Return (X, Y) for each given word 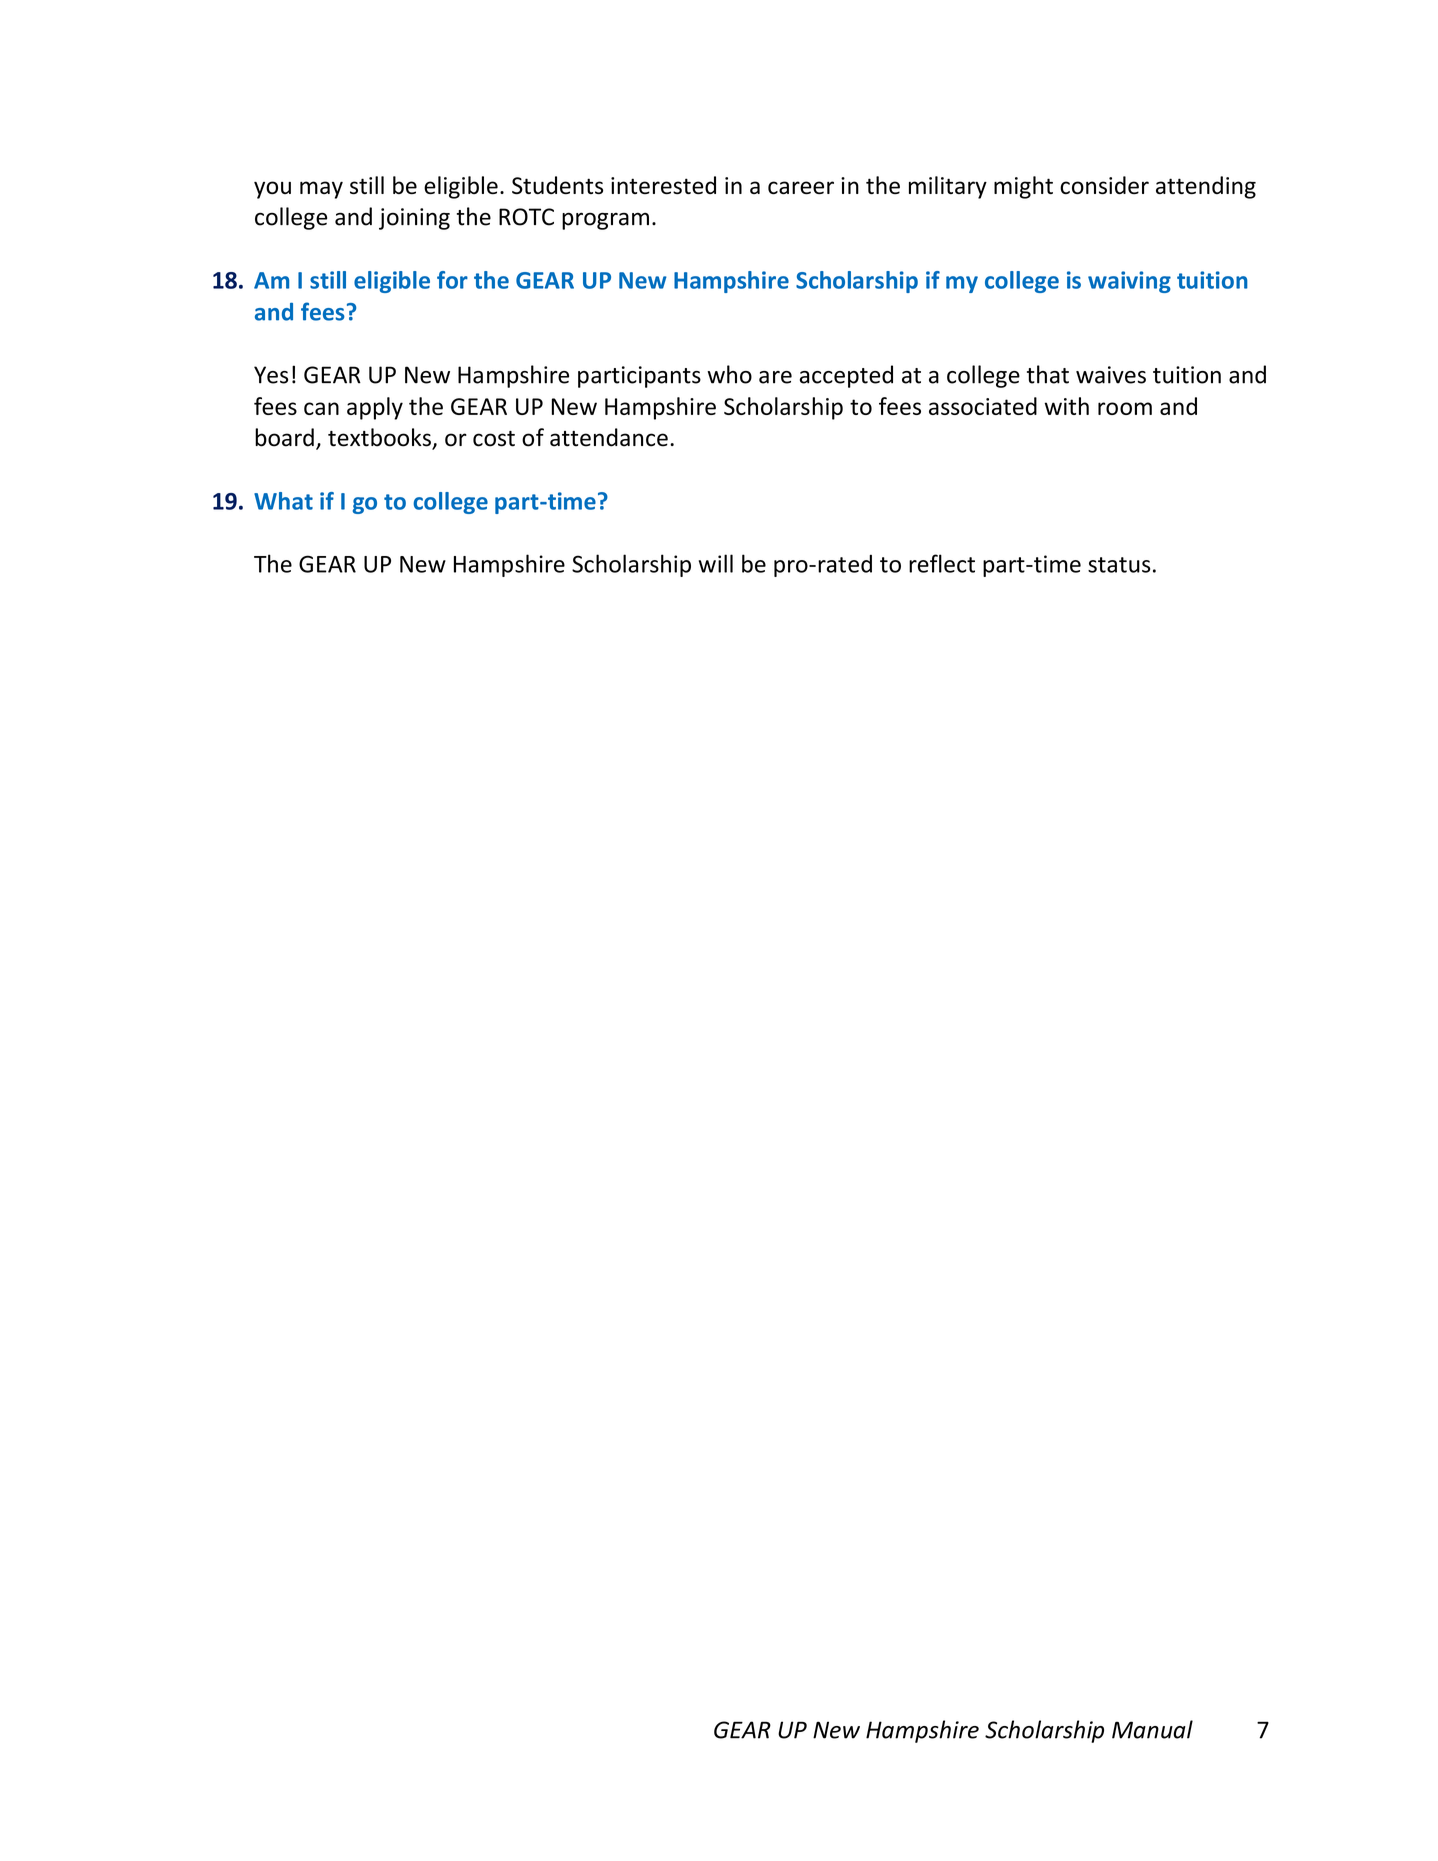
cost (494, 439)
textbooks (380, 438)
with (1067, 406)
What (283, 501)
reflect (942, 563)
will (716, 563)
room (1125, 408)
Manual (1152, 1729)
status (1119, 565)
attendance (609, 437)
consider (1104, 185)
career (801, 187)
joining (414, 219)
